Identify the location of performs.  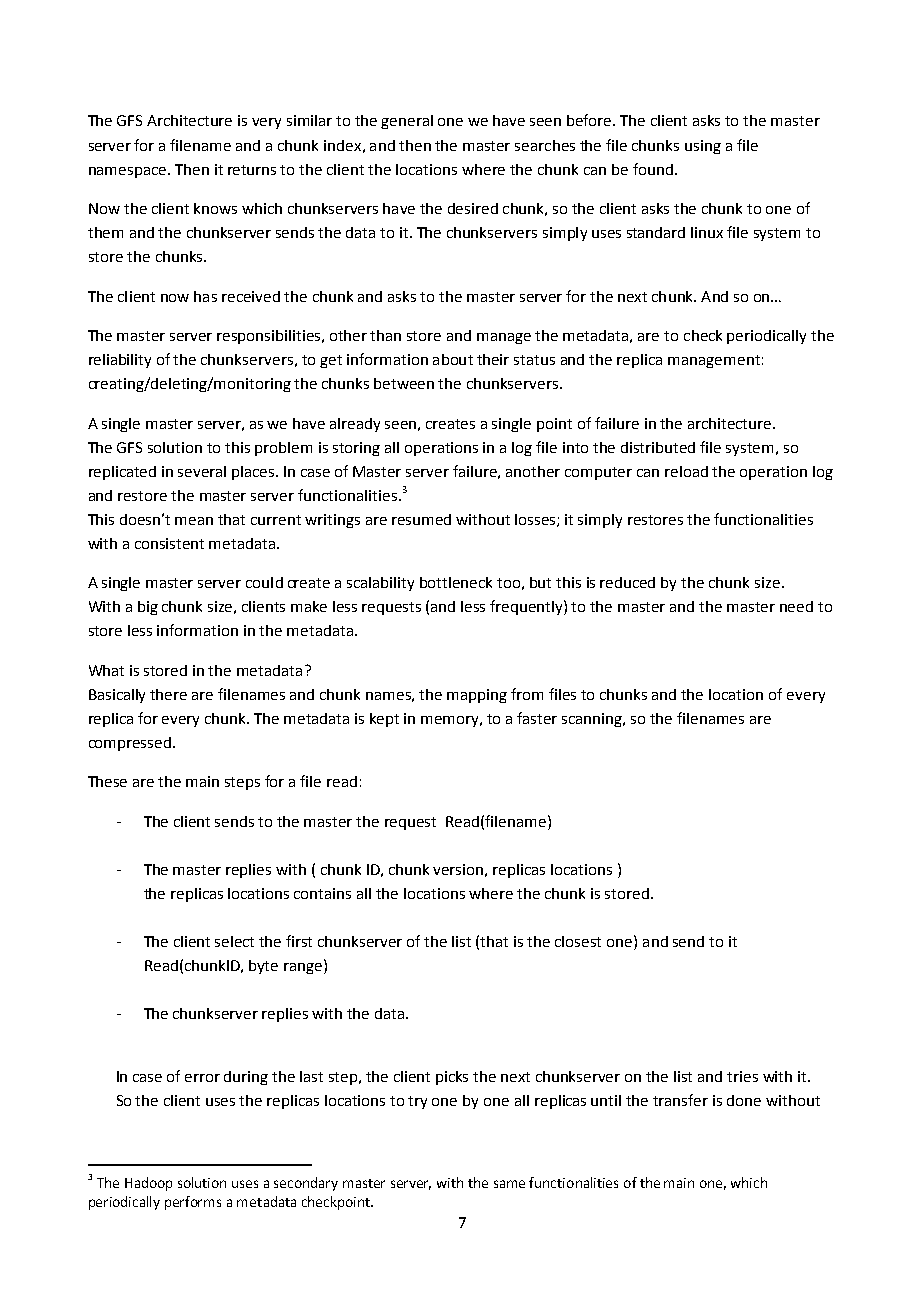
(193, 1203).
